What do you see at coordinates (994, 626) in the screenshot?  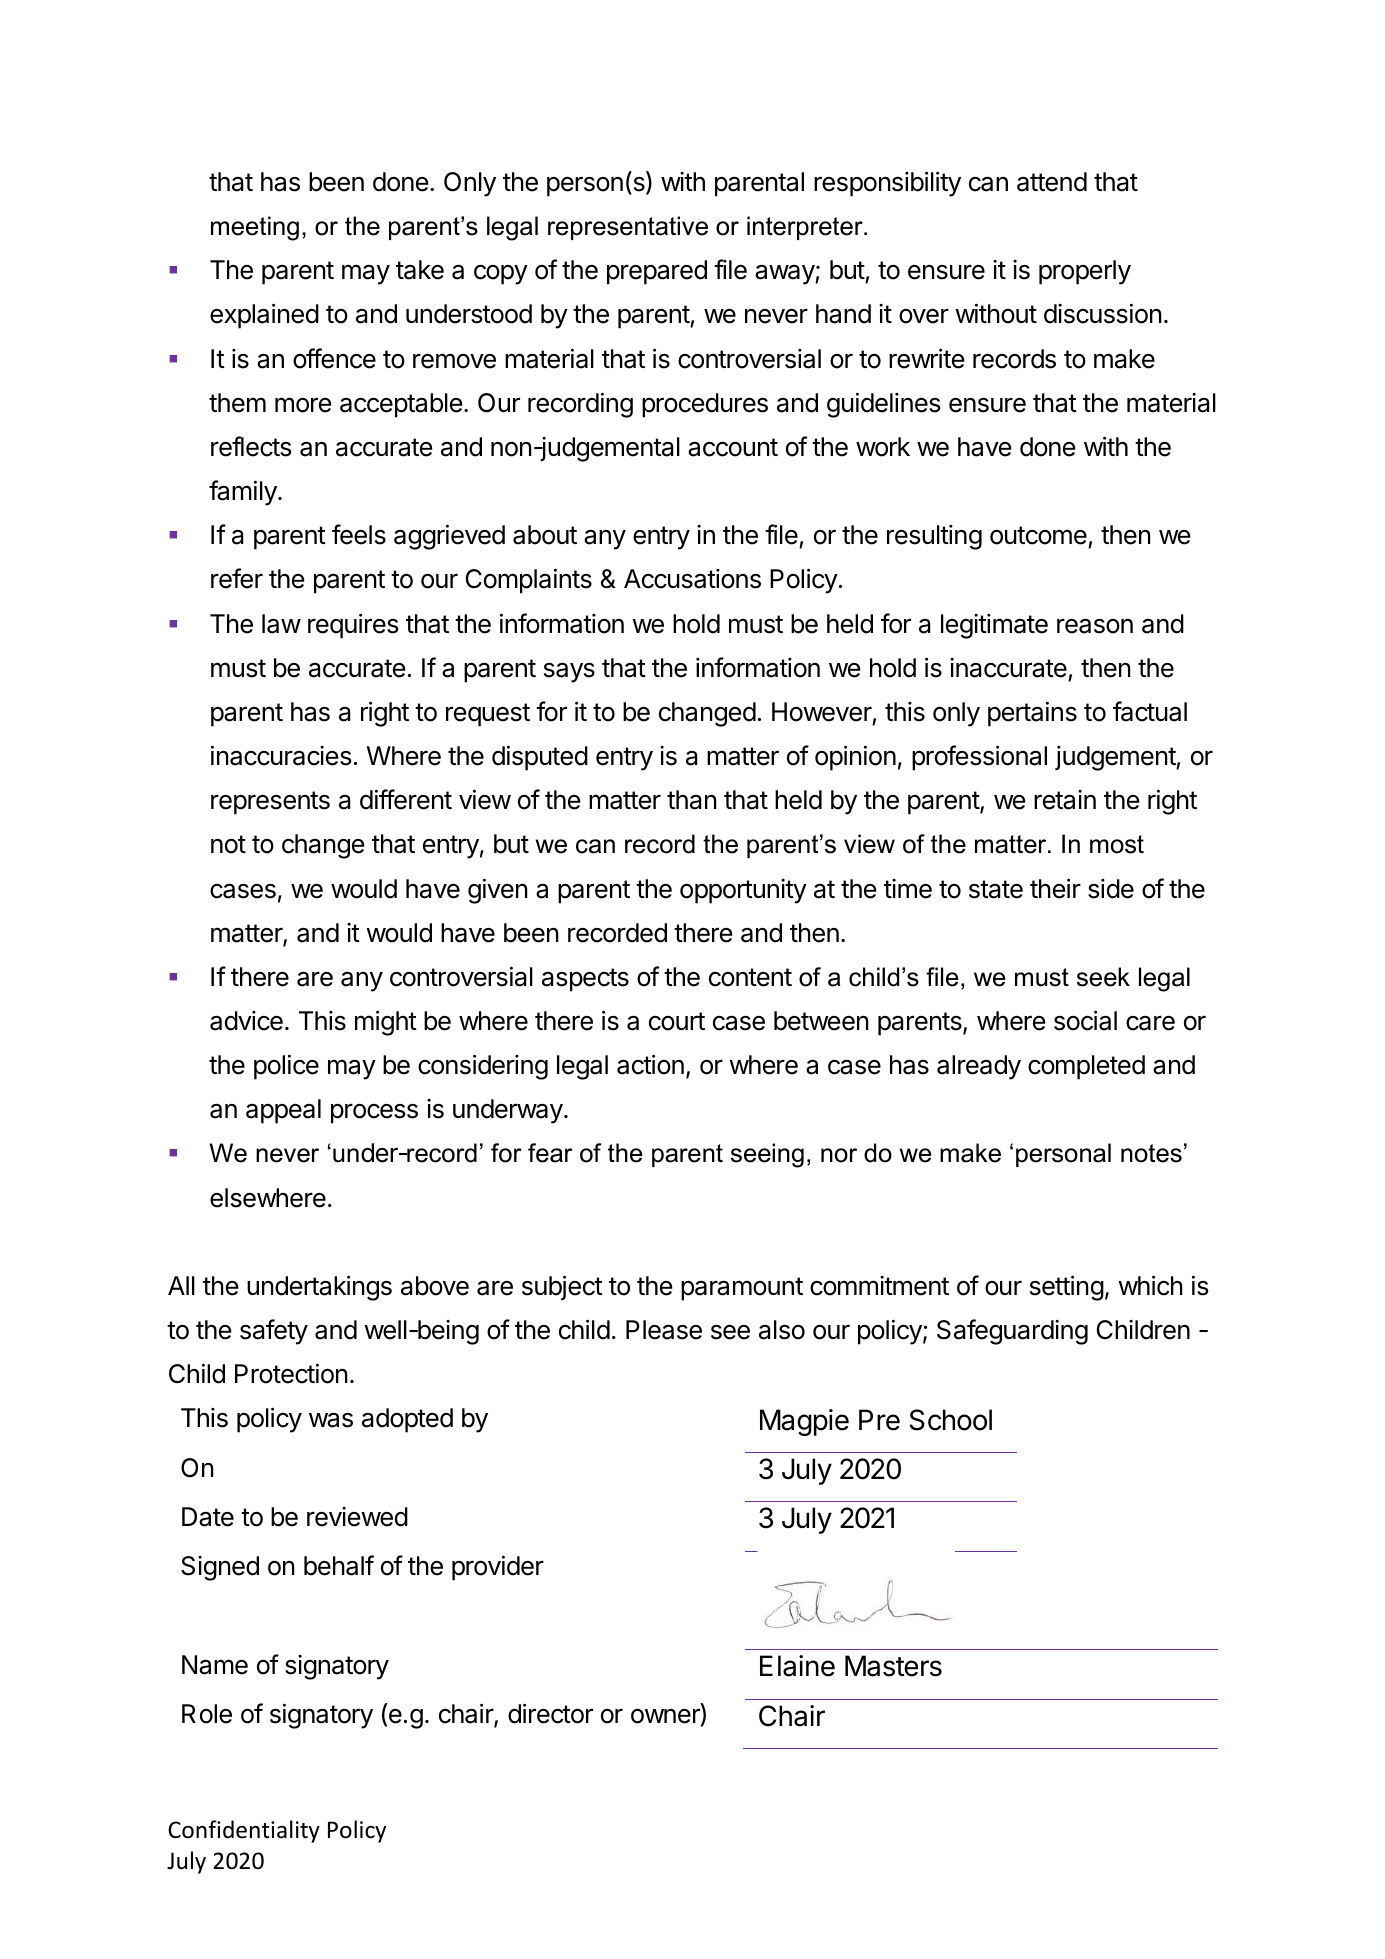 I see `legitimate` at bounding box center [994, 626].
